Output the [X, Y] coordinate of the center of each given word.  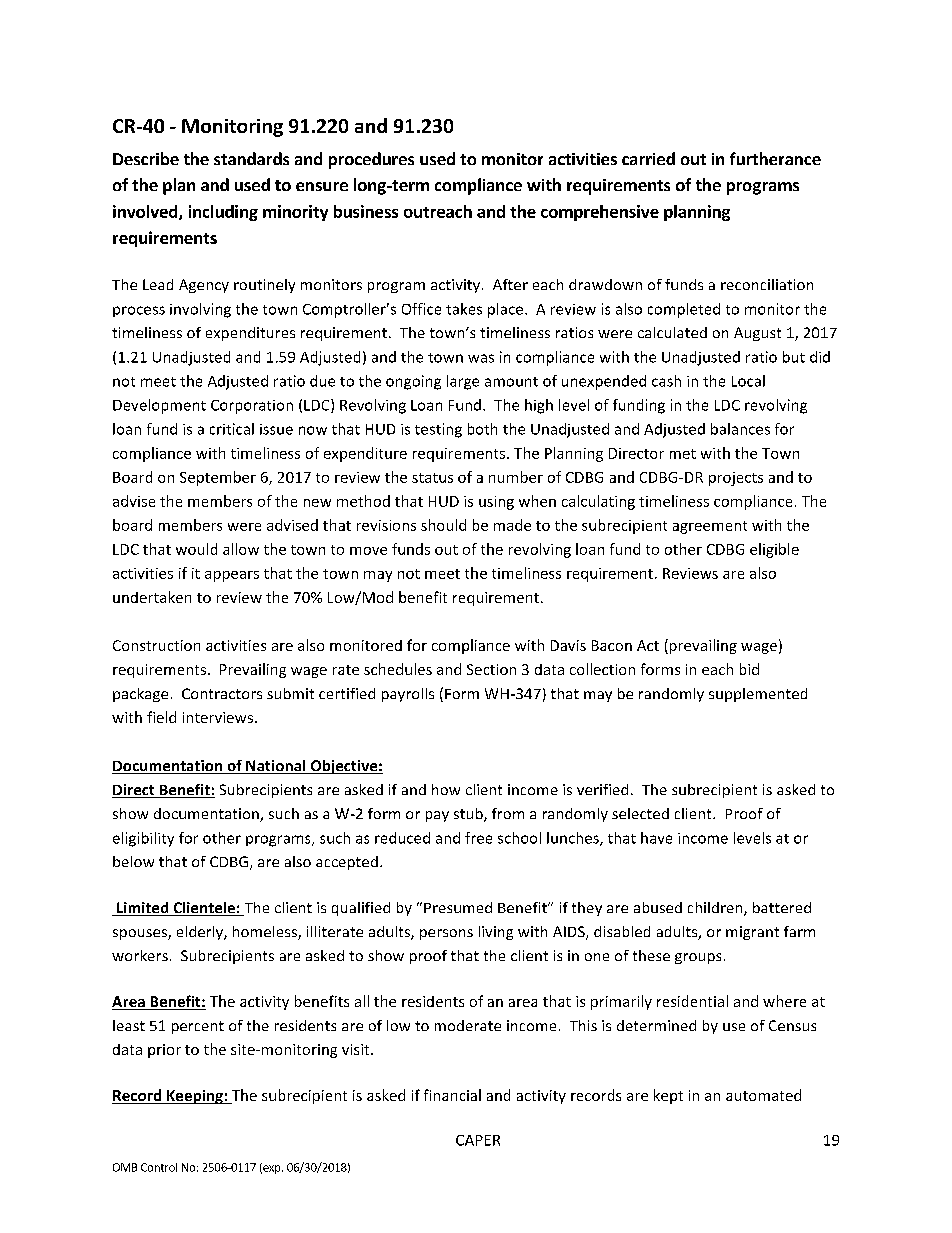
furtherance [775, 158]
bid [749, 669]
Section [491, 669]
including [223, 213]
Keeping [195, 1097]
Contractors [222, 693]
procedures [371, 160]
